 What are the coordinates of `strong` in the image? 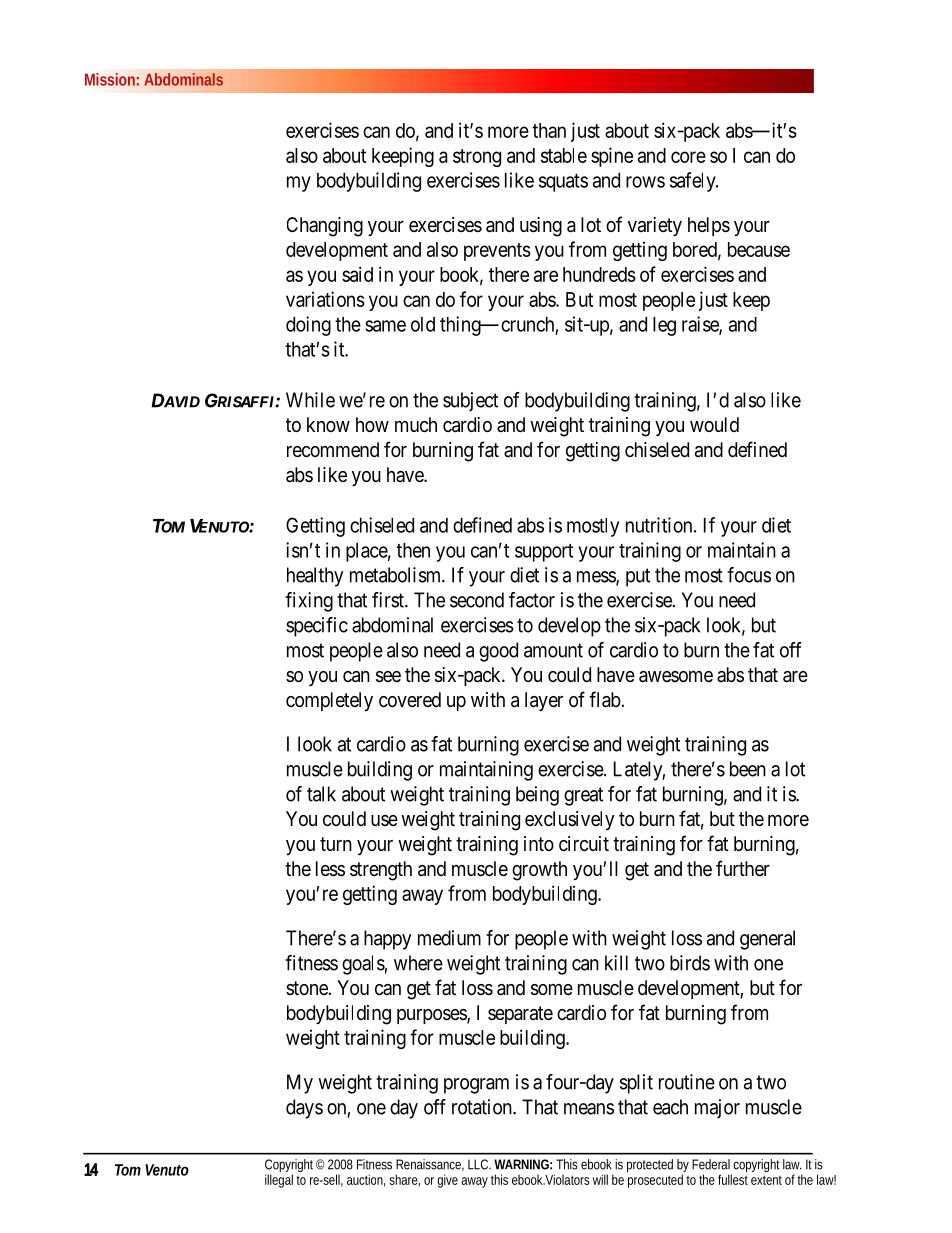 It's located at (477, 158).
